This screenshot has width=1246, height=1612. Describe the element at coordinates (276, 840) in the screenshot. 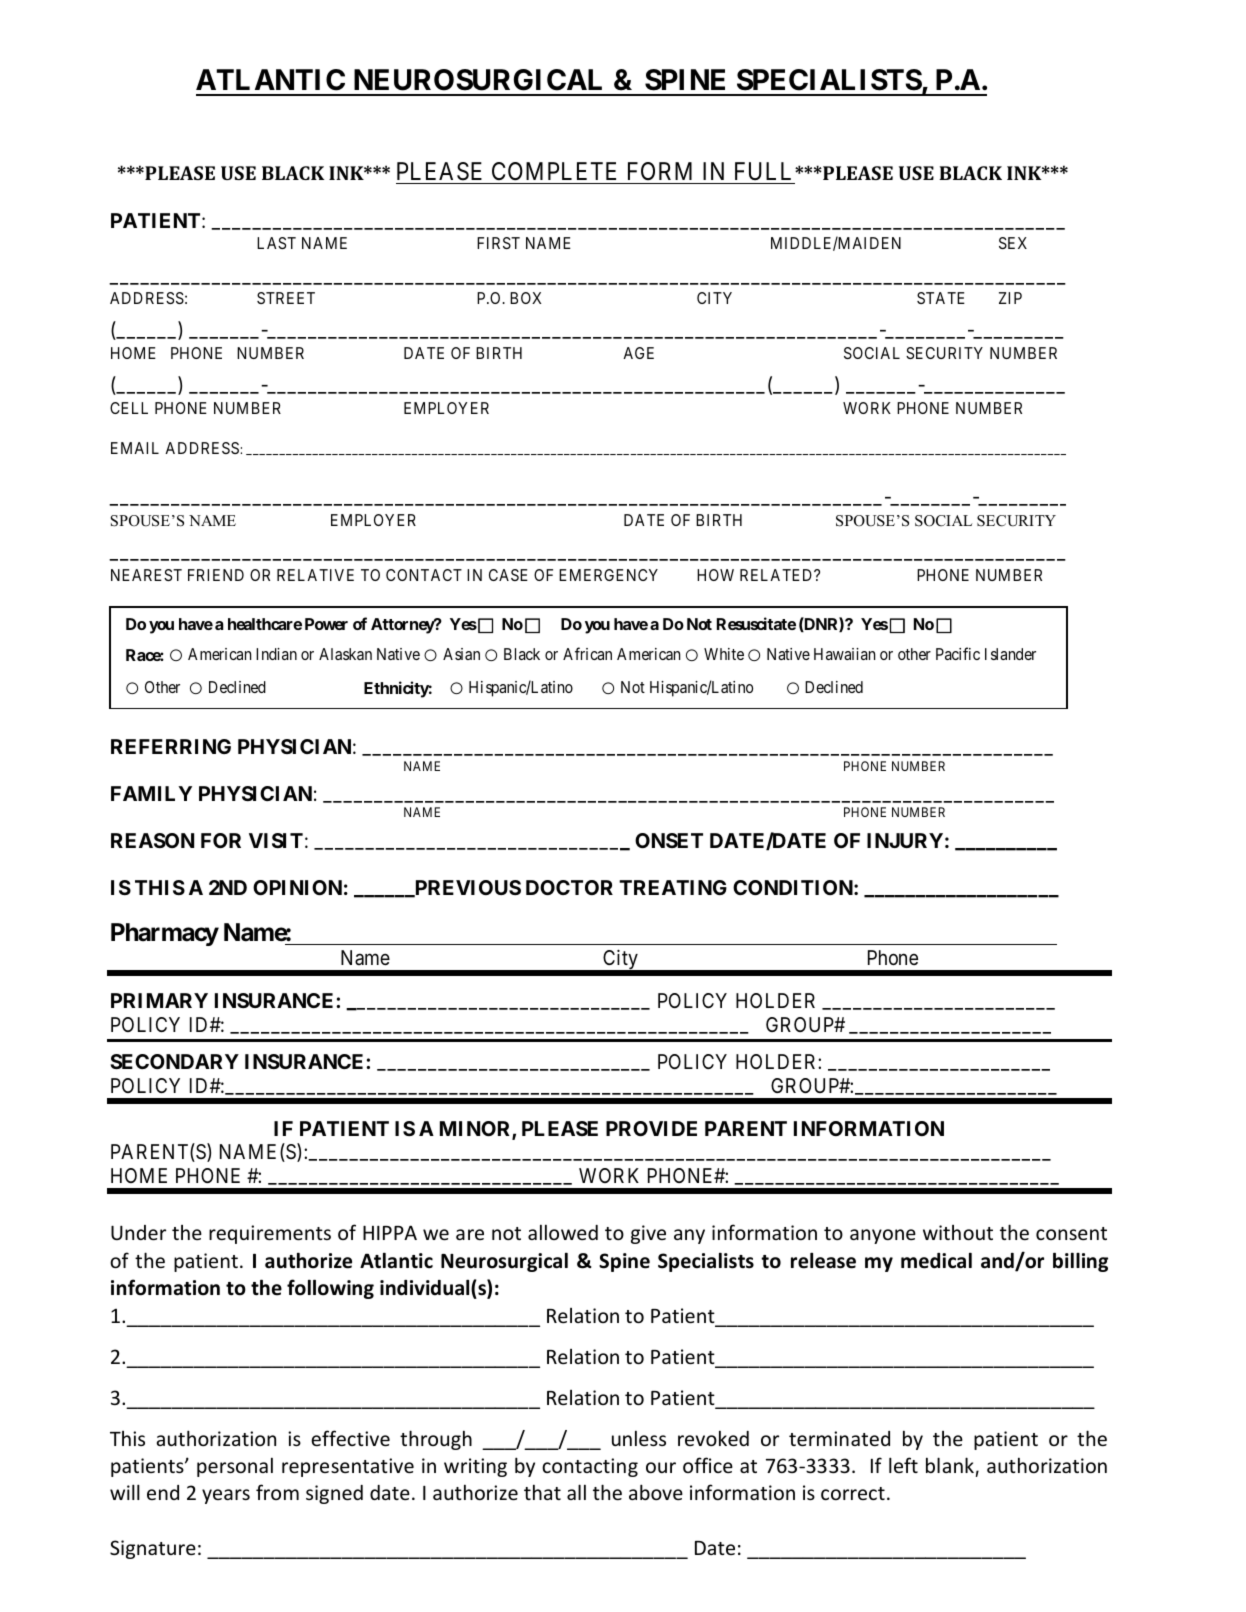

I see `VISIT` at that location.
